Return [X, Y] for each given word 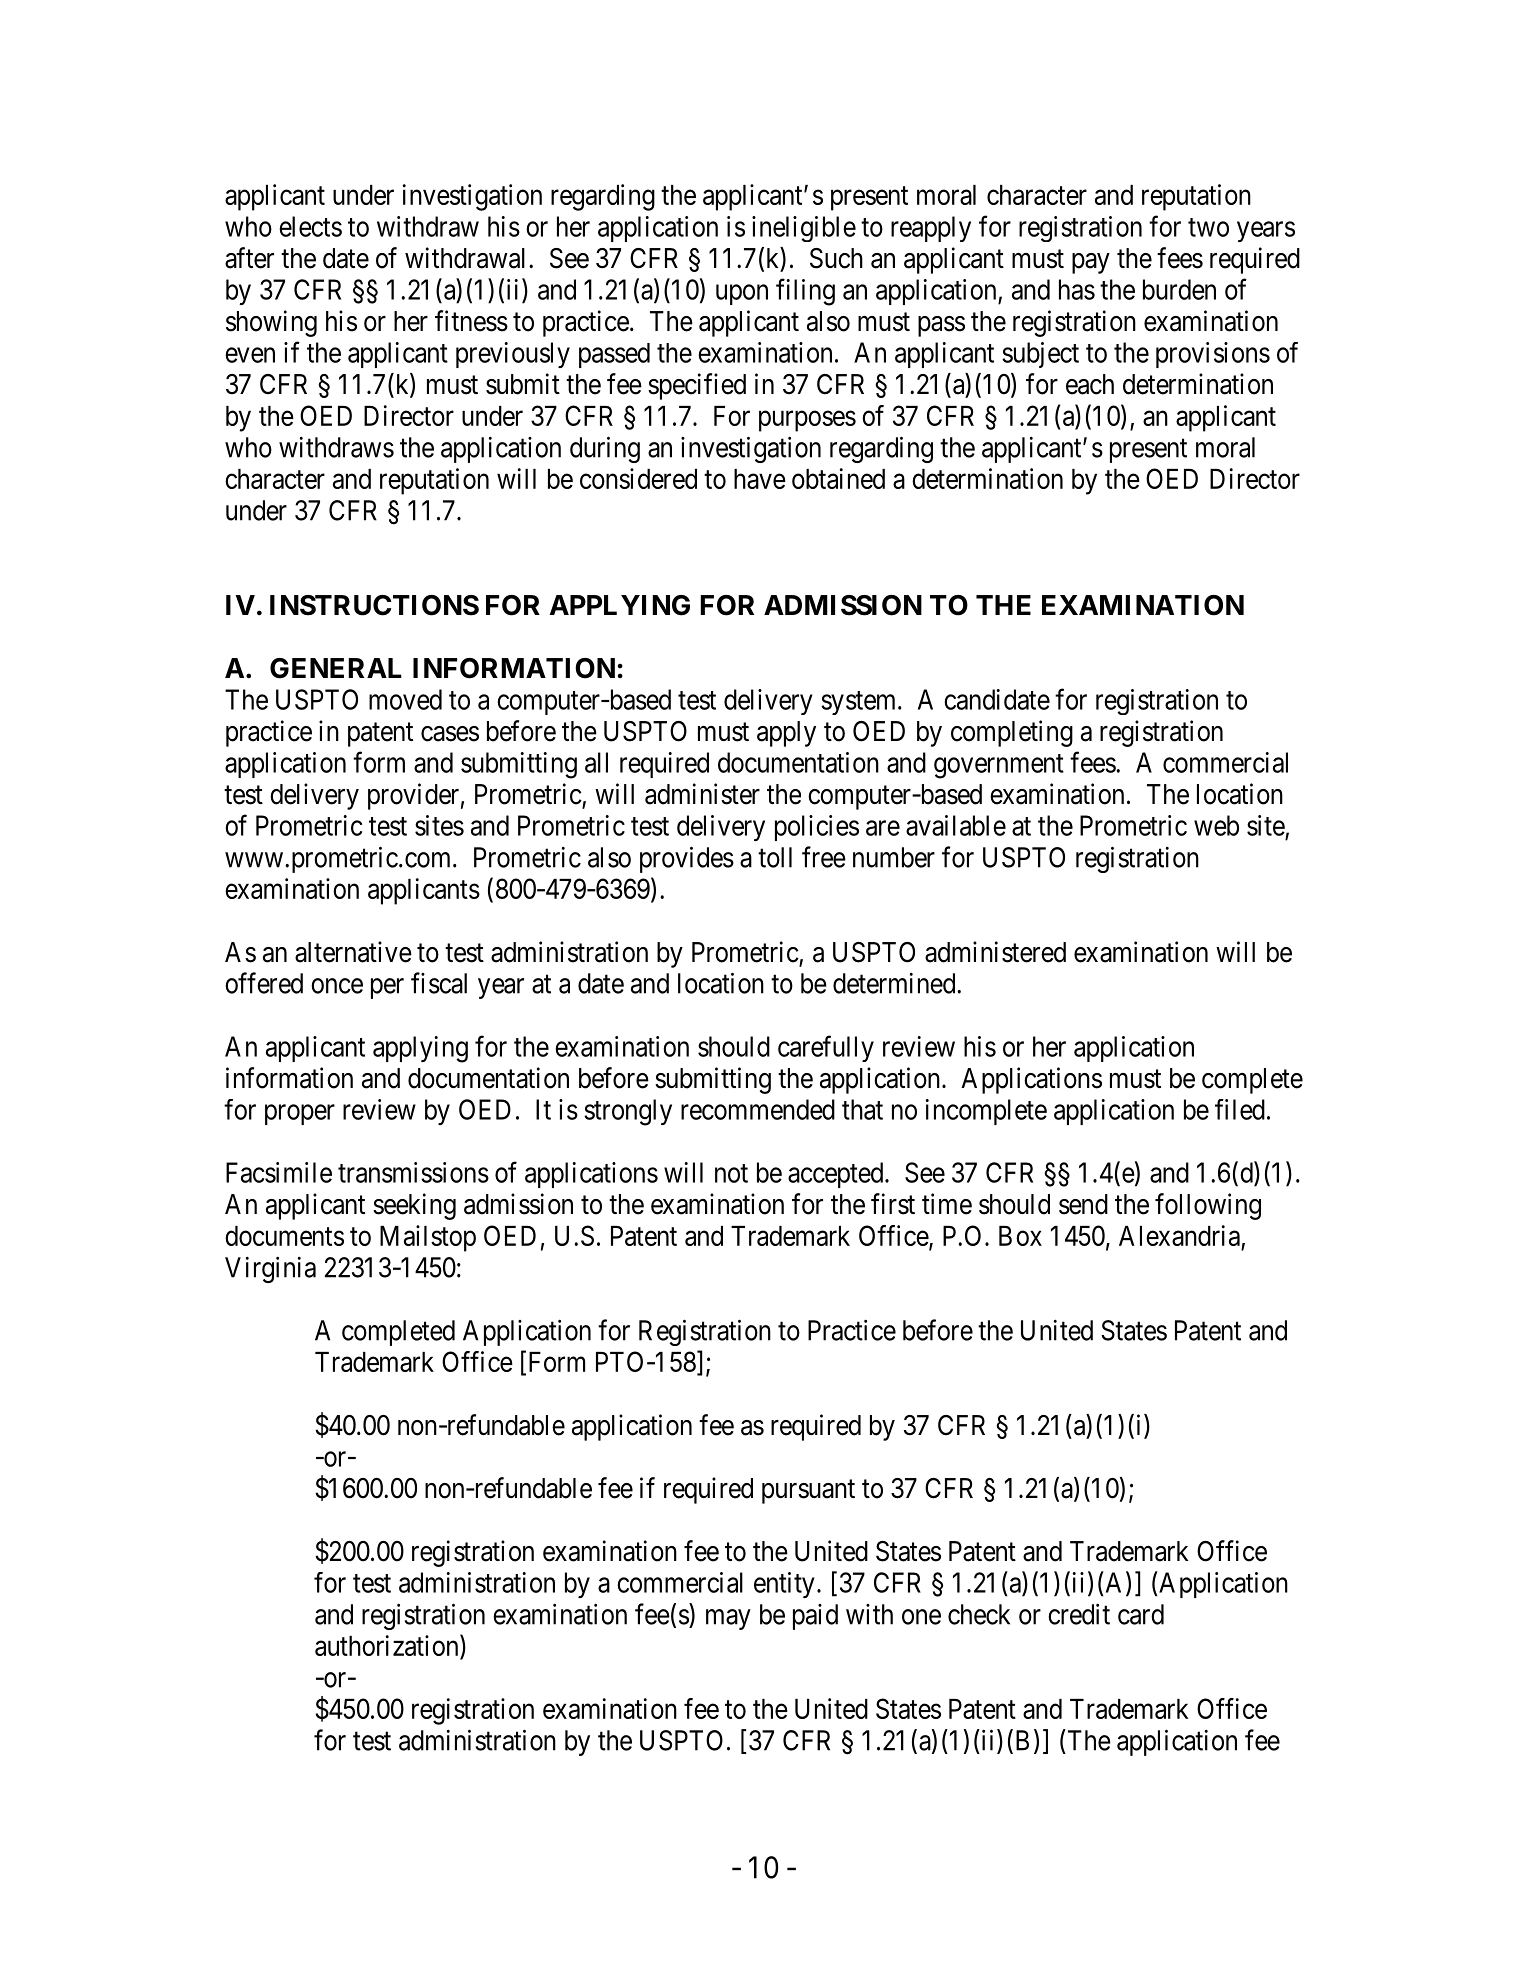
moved [405, 699]
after [249, 258]
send [1083, 1204]
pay [1091, 263]
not [731, 1173]
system [860, 703]
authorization [388, 1645]
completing [1012, 733]
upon [742, 294]
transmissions [413, 1172]
